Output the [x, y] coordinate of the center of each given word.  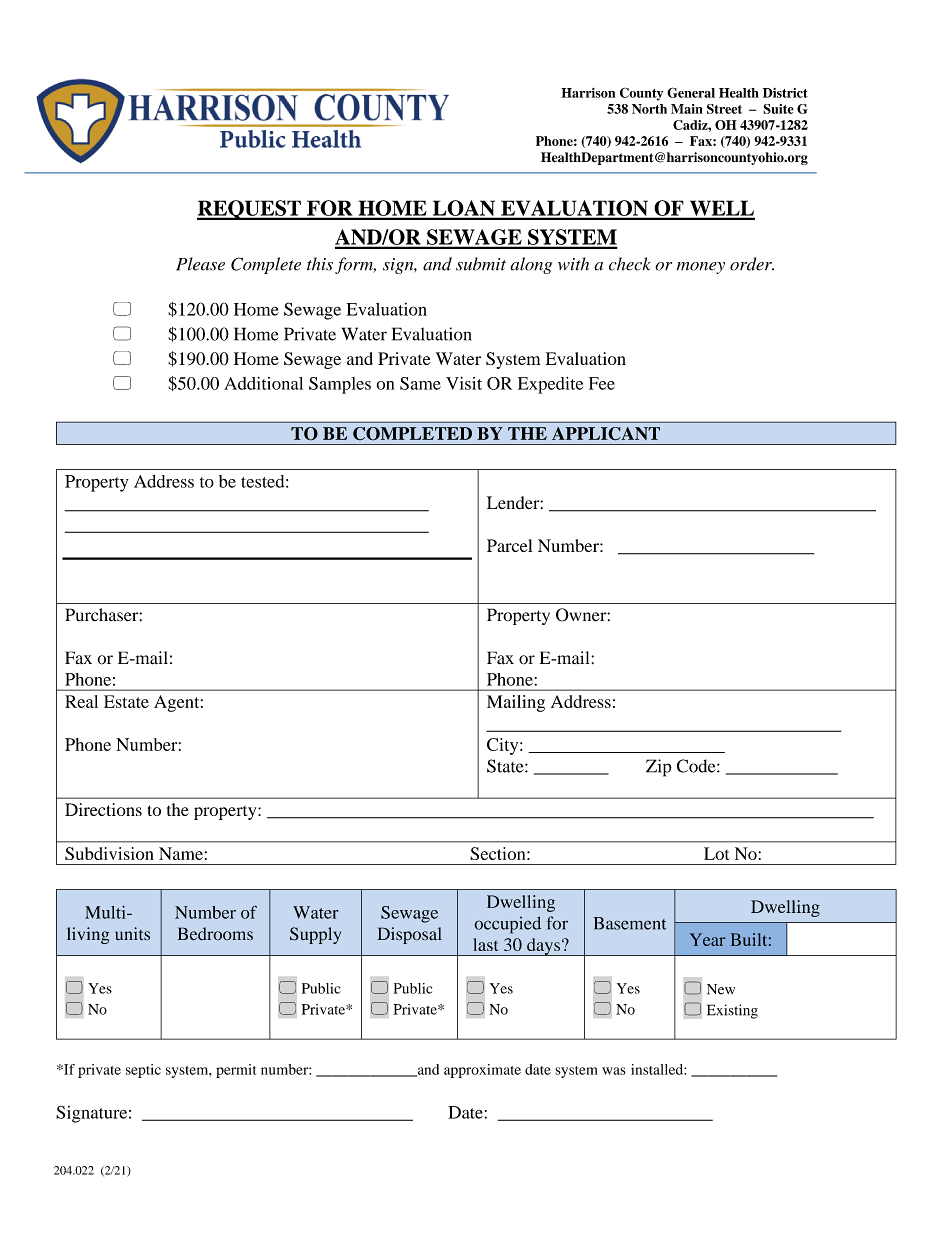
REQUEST [250, 210]
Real [81, 701]
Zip [659, 768]
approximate [482, 1071]
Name [181, 853]
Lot [717, 853]
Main [687, 109]
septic [143, 1071]
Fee [602, 383]
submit [481, 264]
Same [420, 383]
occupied [507, 925]
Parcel [509, 545]
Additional [263, 383]
